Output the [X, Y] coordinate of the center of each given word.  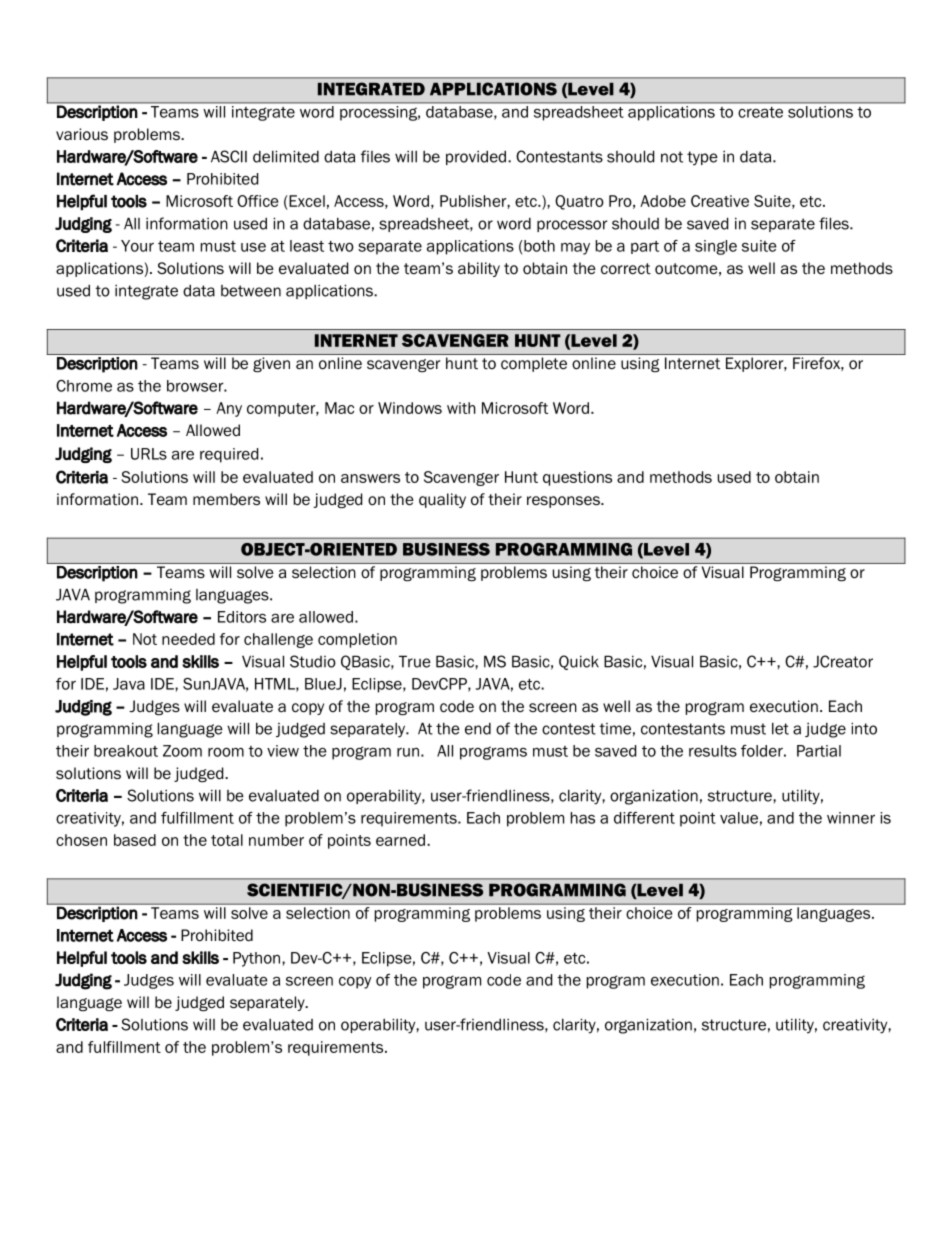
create [761, 112]
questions [577, 478]
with [461, 408]
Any [229, 409]
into [864, 728]
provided [476, 158]
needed [188, 639]
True [415, 661]
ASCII [229, 156]
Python [258, 959]
